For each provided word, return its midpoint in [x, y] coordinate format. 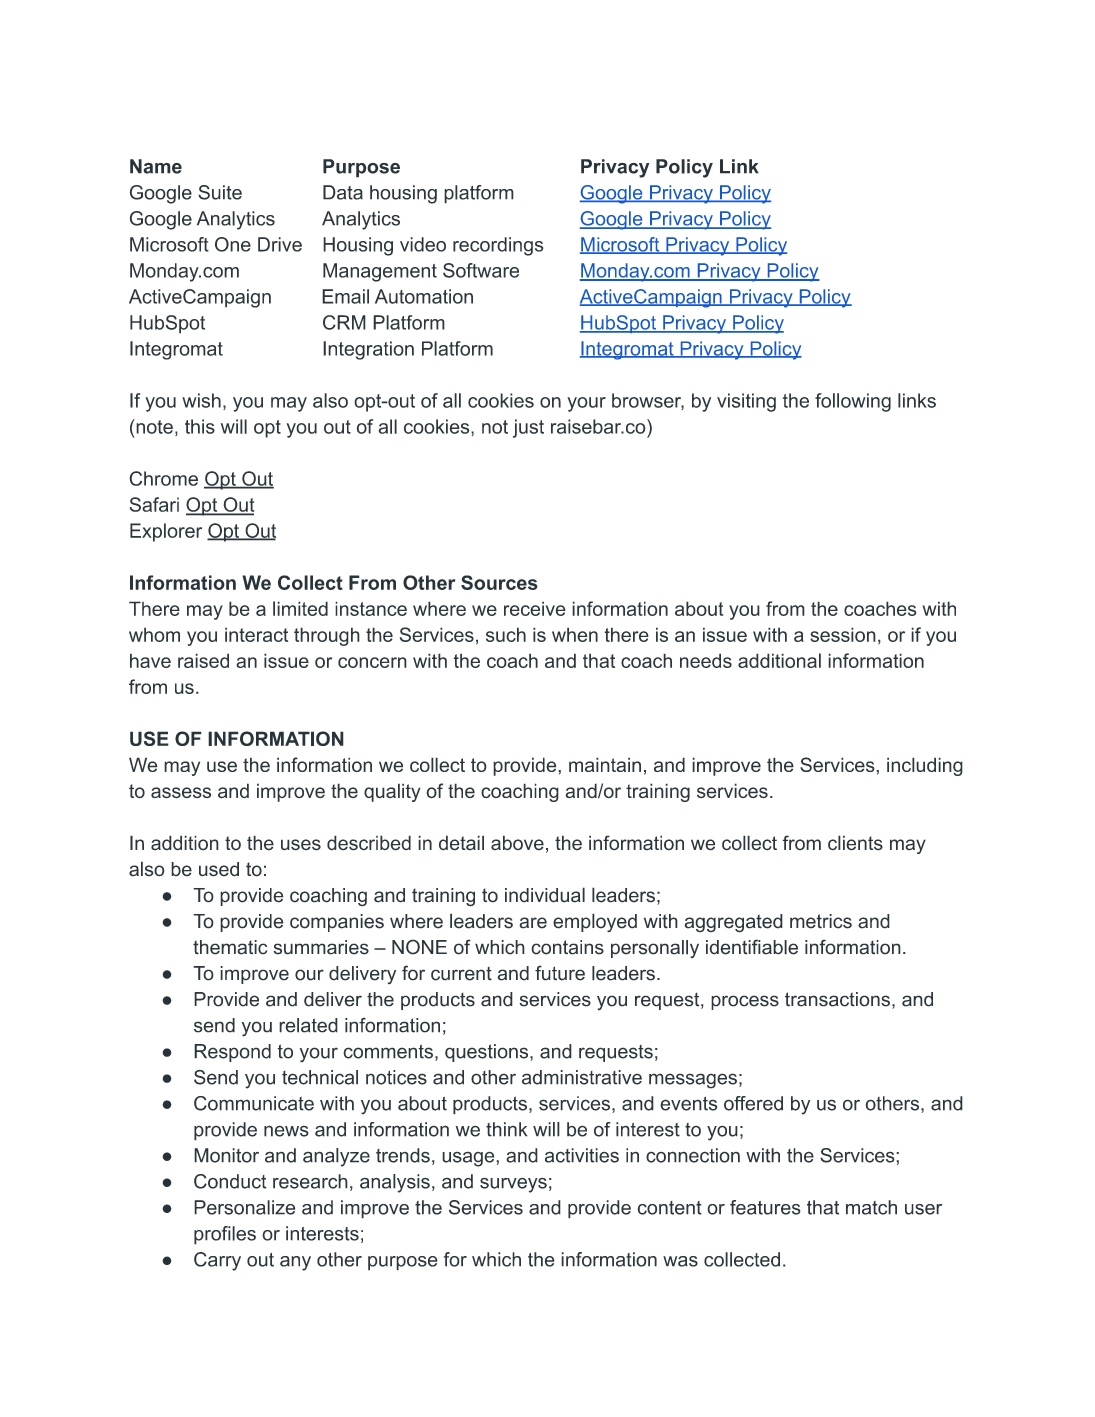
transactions [837, 999]
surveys [513, 1185]
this [200, 426]
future [560, 973]
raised [203, 660]
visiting [746, 402]
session [843, 634]
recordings [498, 246]
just [528, 428]
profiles [225, 1235]
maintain [605, 764]
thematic [230, 947]
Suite [220, 192]
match [871, 1207]
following [853, 402]
